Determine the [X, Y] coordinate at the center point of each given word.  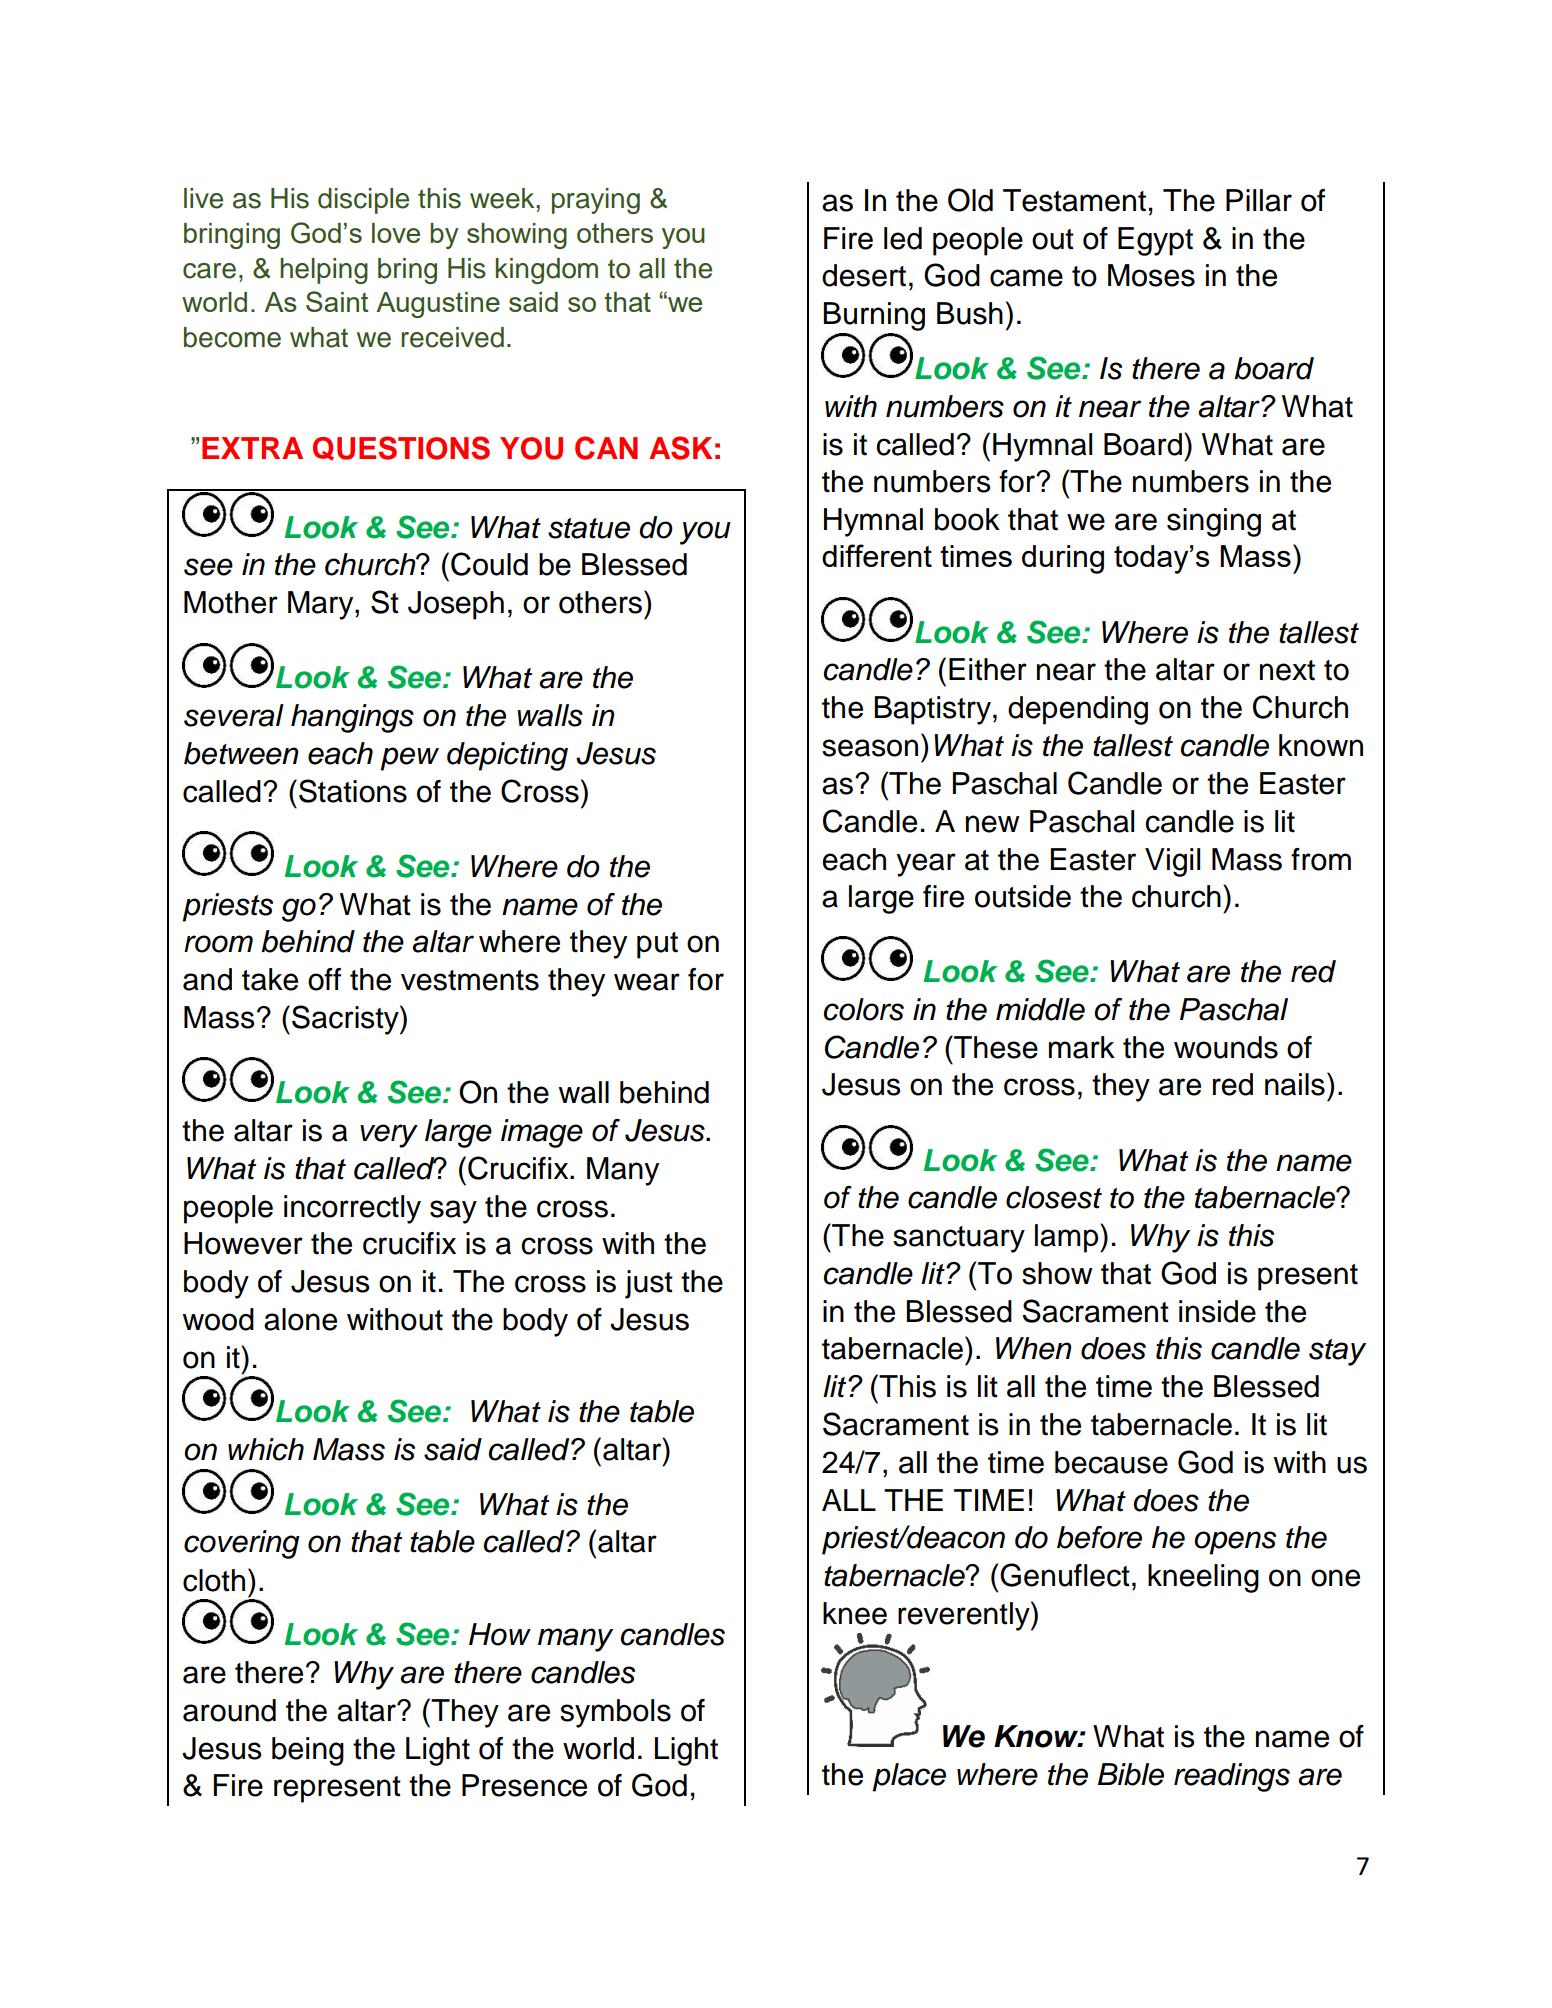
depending [1078, 710]
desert [864, 275]
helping [324, 271]
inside [1217, 1311]
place [909, 1777]
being [308, 1751]
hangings [352, 718]
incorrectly [352, 1209]
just [649, 1284]
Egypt [1155, 241]
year [926, 865]
